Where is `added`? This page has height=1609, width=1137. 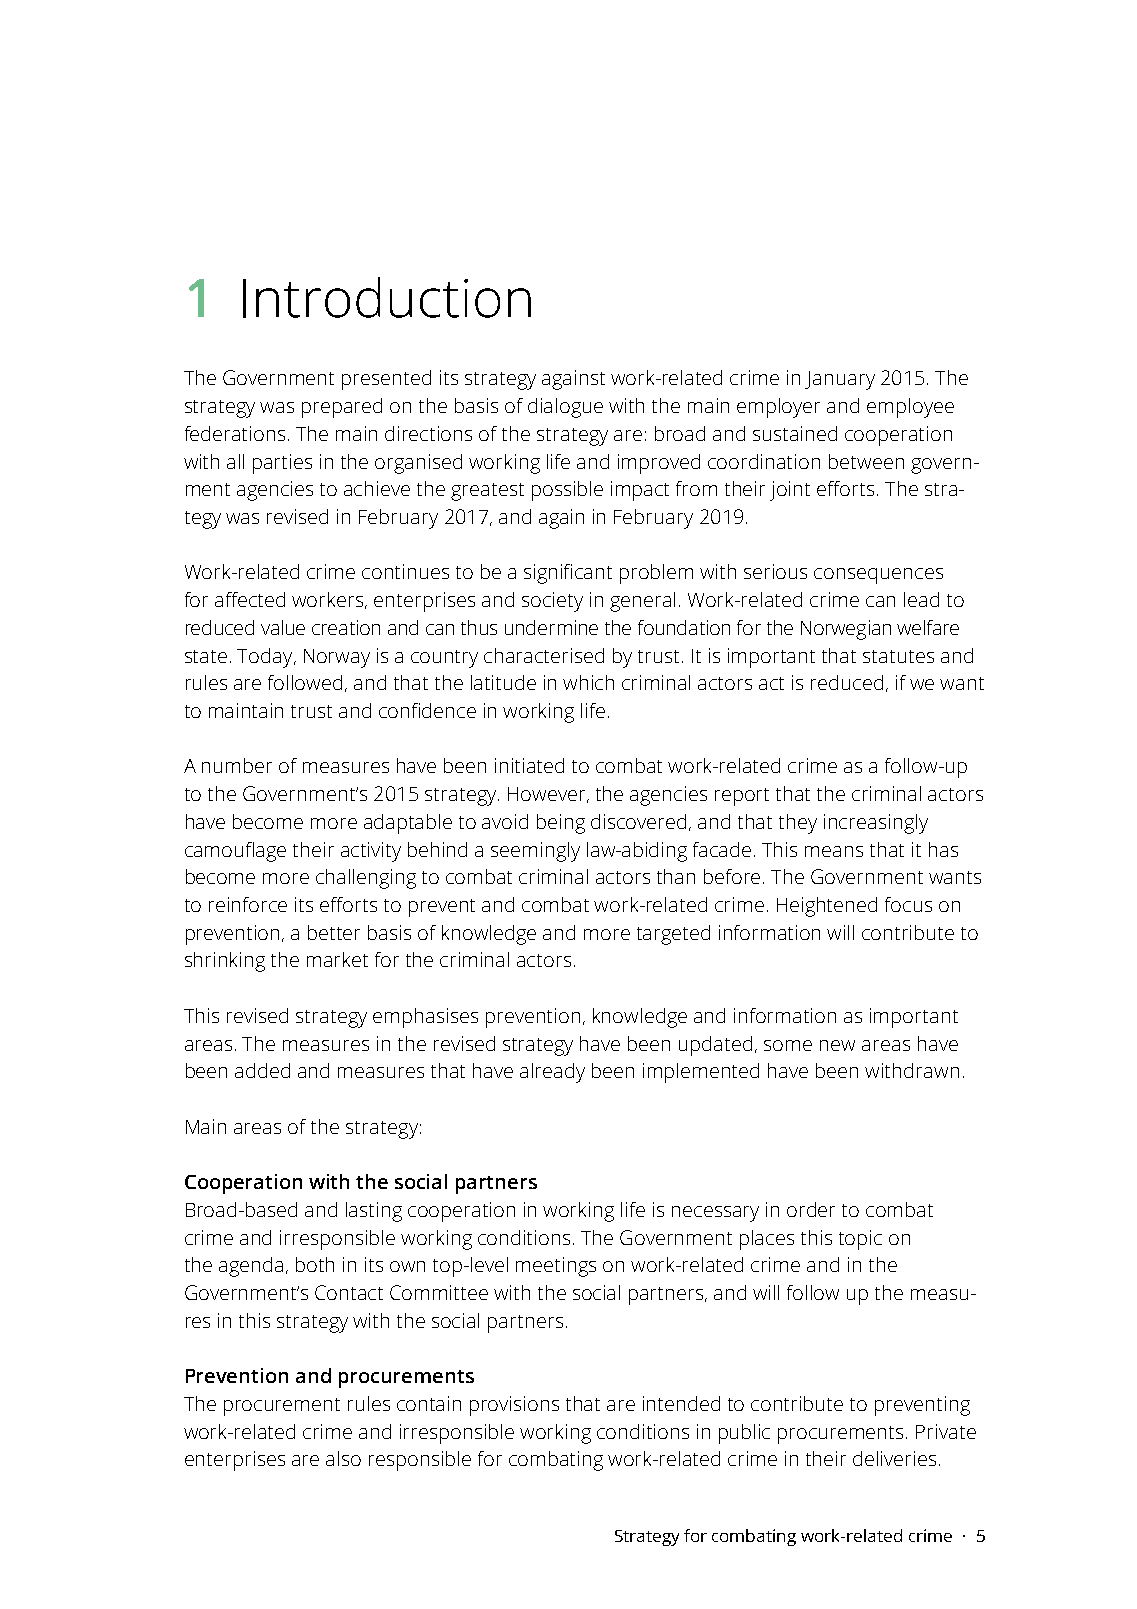 added is located at coordinates (262, 1070).
